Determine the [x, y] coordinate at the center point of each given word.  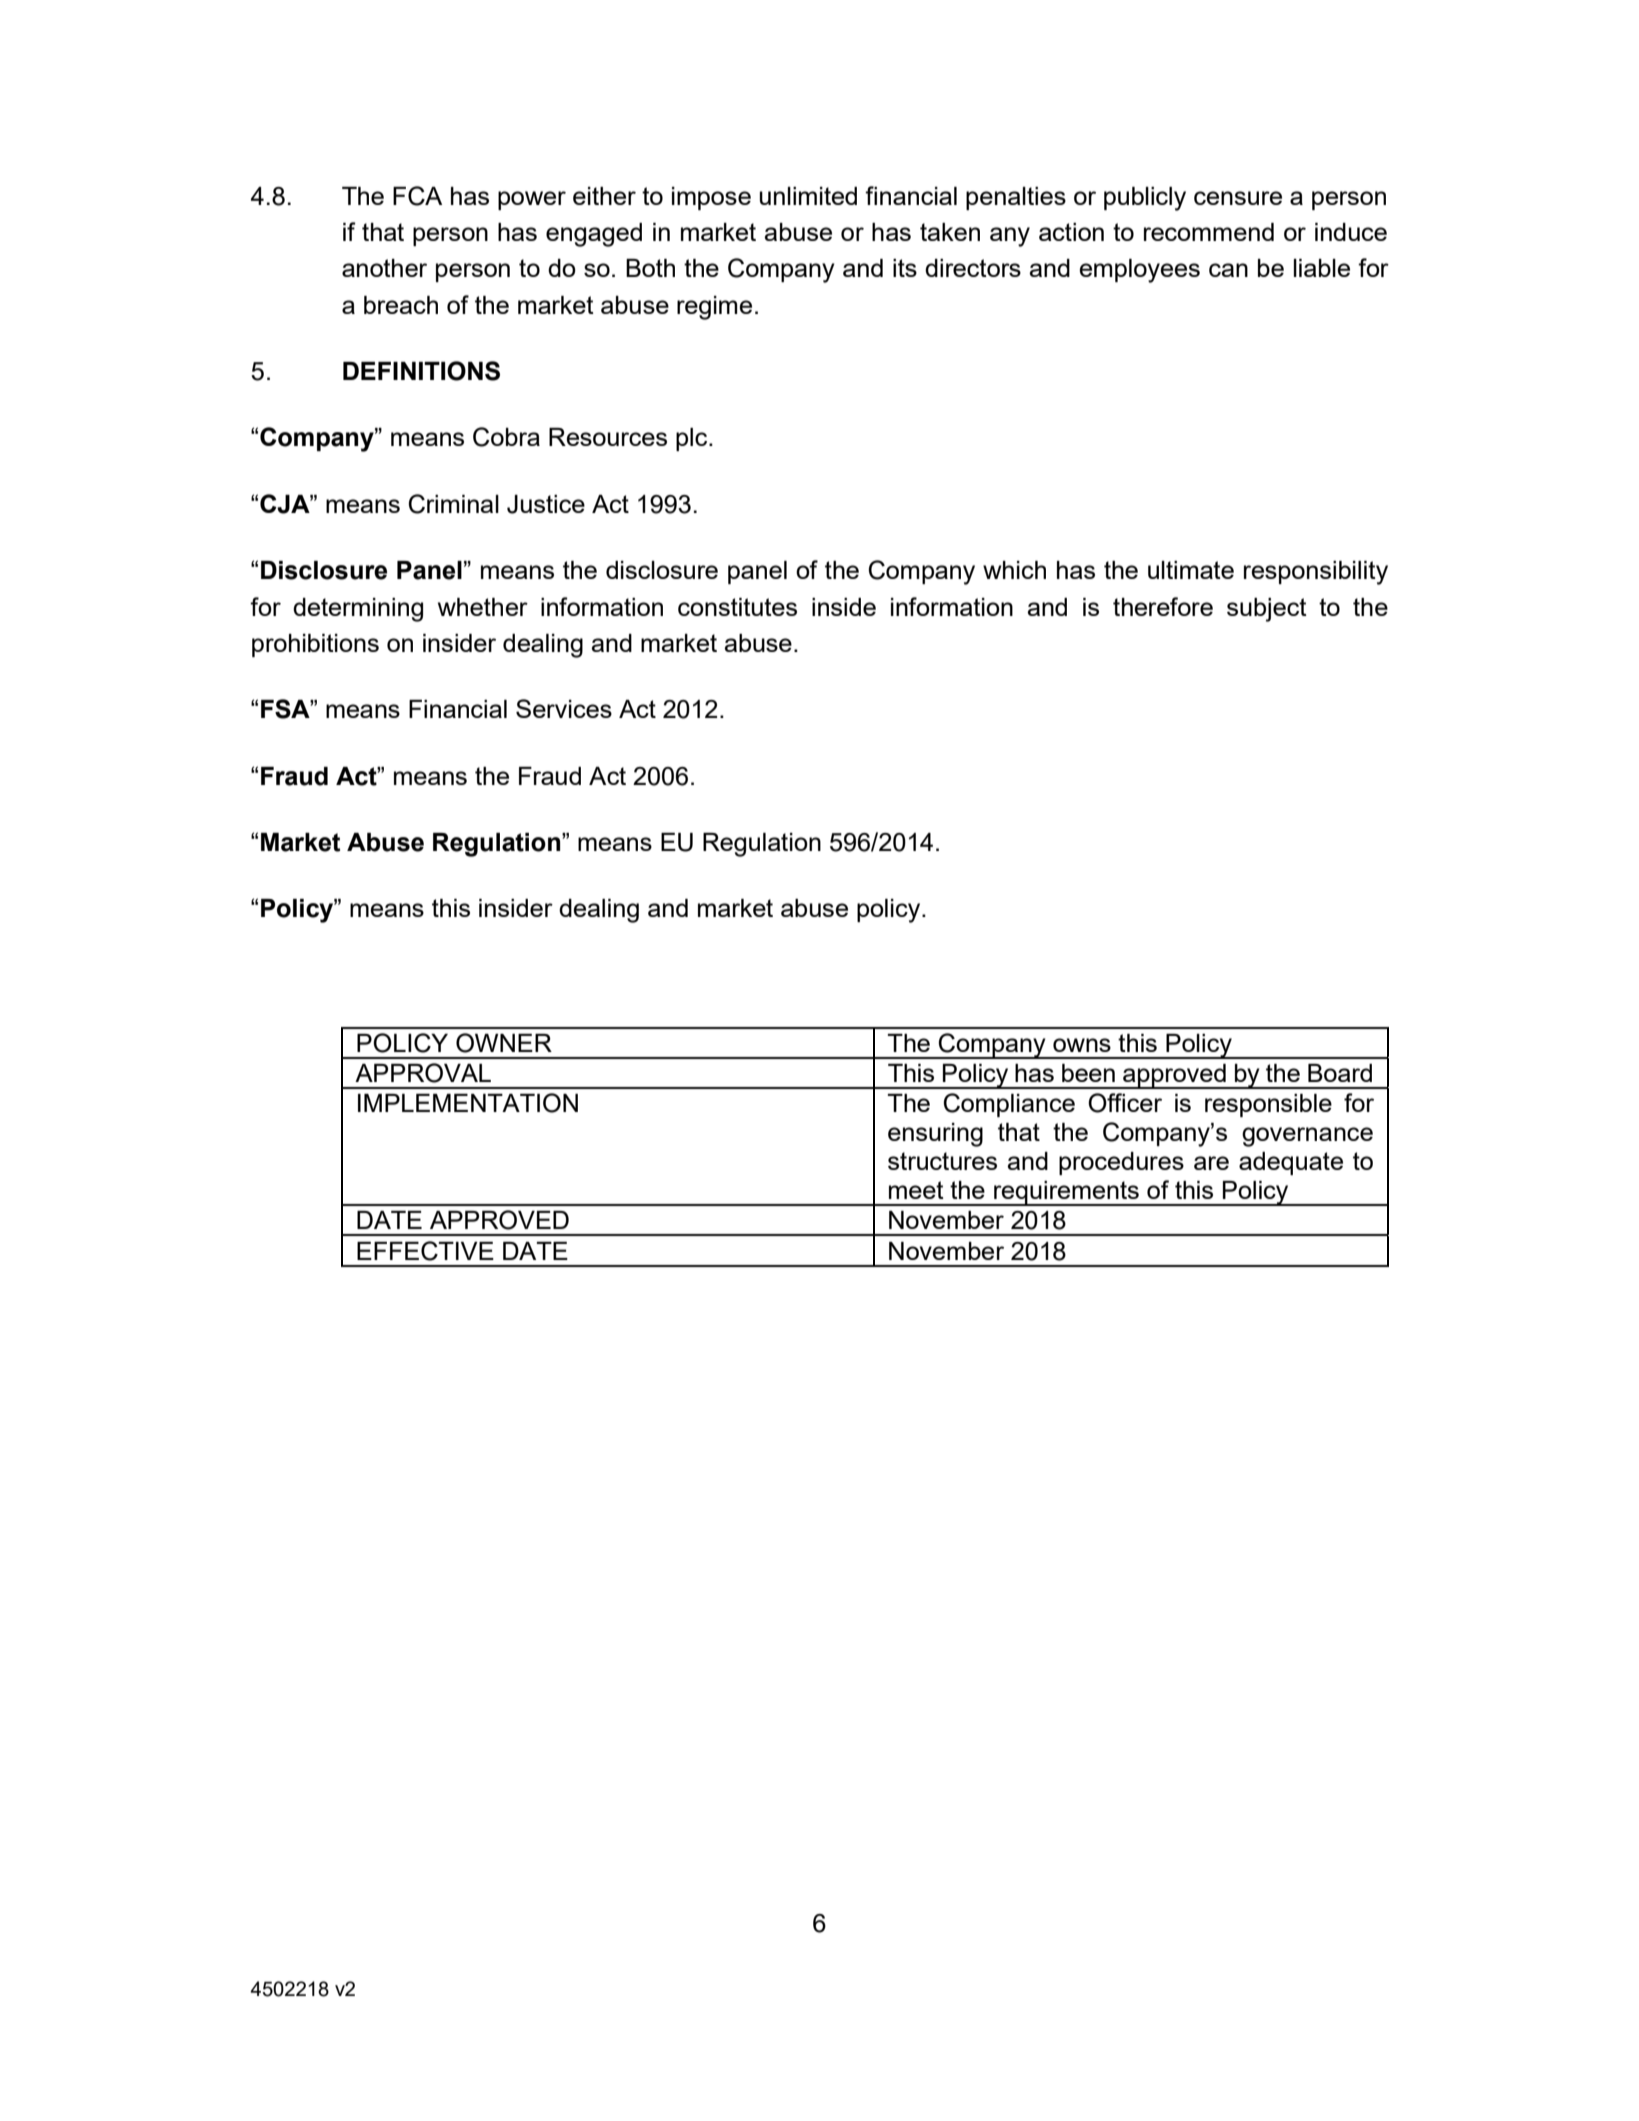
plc [693, 439]
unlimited [808, 196]
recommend [1209, 232]
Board [1340, 1073]
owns [1082, 1045]
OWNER [504, 1043]
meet [916, 1190]
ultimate [1191, 570]
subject [1267, 610]
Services [564, 708]
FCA [417, 196]
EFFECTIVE [425, 1251]
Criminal [454, 504]
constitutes [737, 607]
